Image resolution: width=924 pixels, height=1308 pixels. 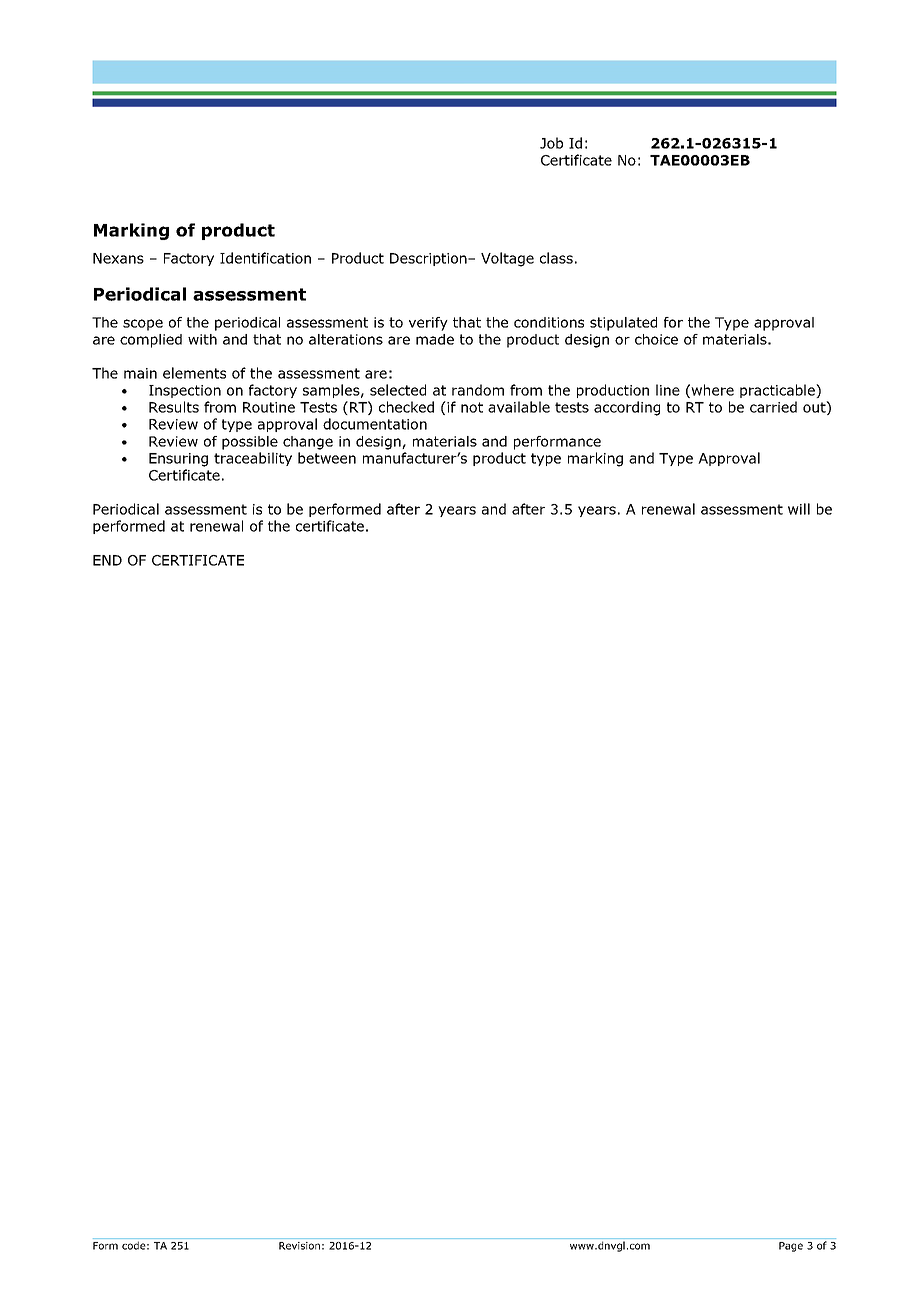 I want to click on Page, so click(x=791, y=1247).
